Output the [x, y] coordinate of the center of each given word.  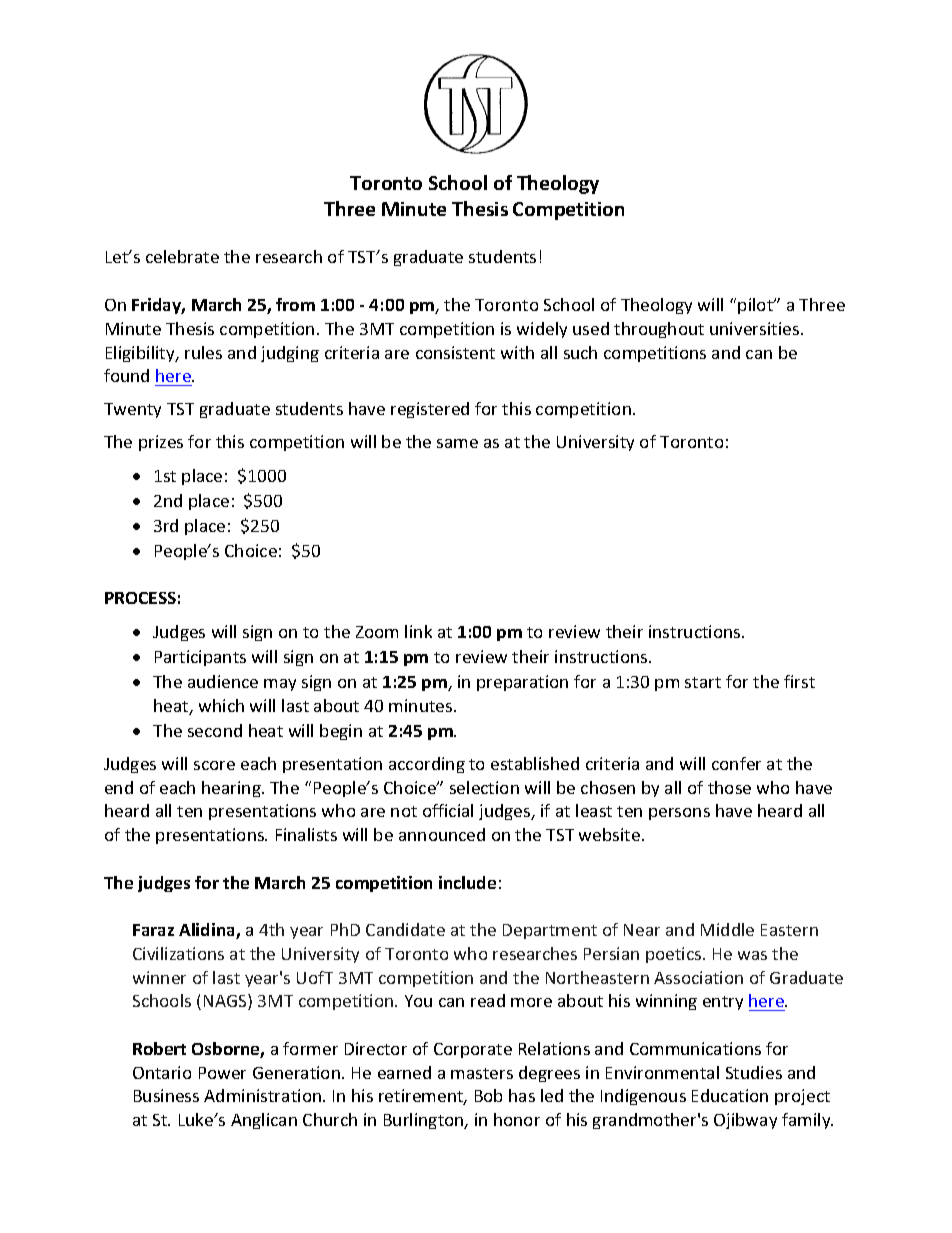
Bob [488, 1095]
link [418, 631]
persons [679, 814]
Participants [200, 658]
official [448, 810]
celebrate [182, 256]
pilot [756, 306]
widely [542, 330]
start [703, 682]
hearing [232, 789]
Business [166, 1095]
